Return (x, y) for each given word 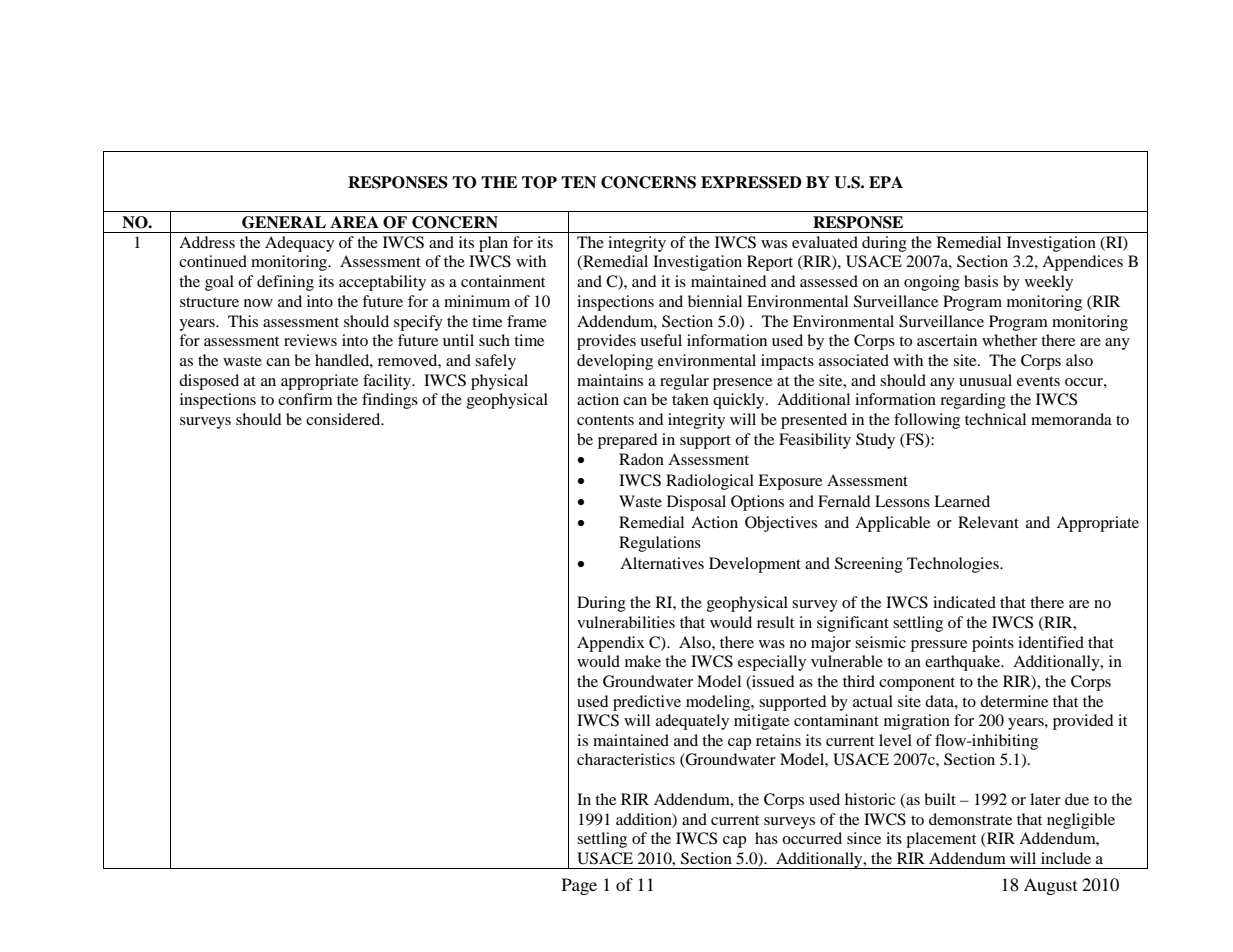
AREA (354, 222)
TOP (539, 182)
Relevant (988, 522)
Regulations (660, 544)
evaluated (825, 242)
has (766, 838)
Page (579, 886)
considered (344, 419)
